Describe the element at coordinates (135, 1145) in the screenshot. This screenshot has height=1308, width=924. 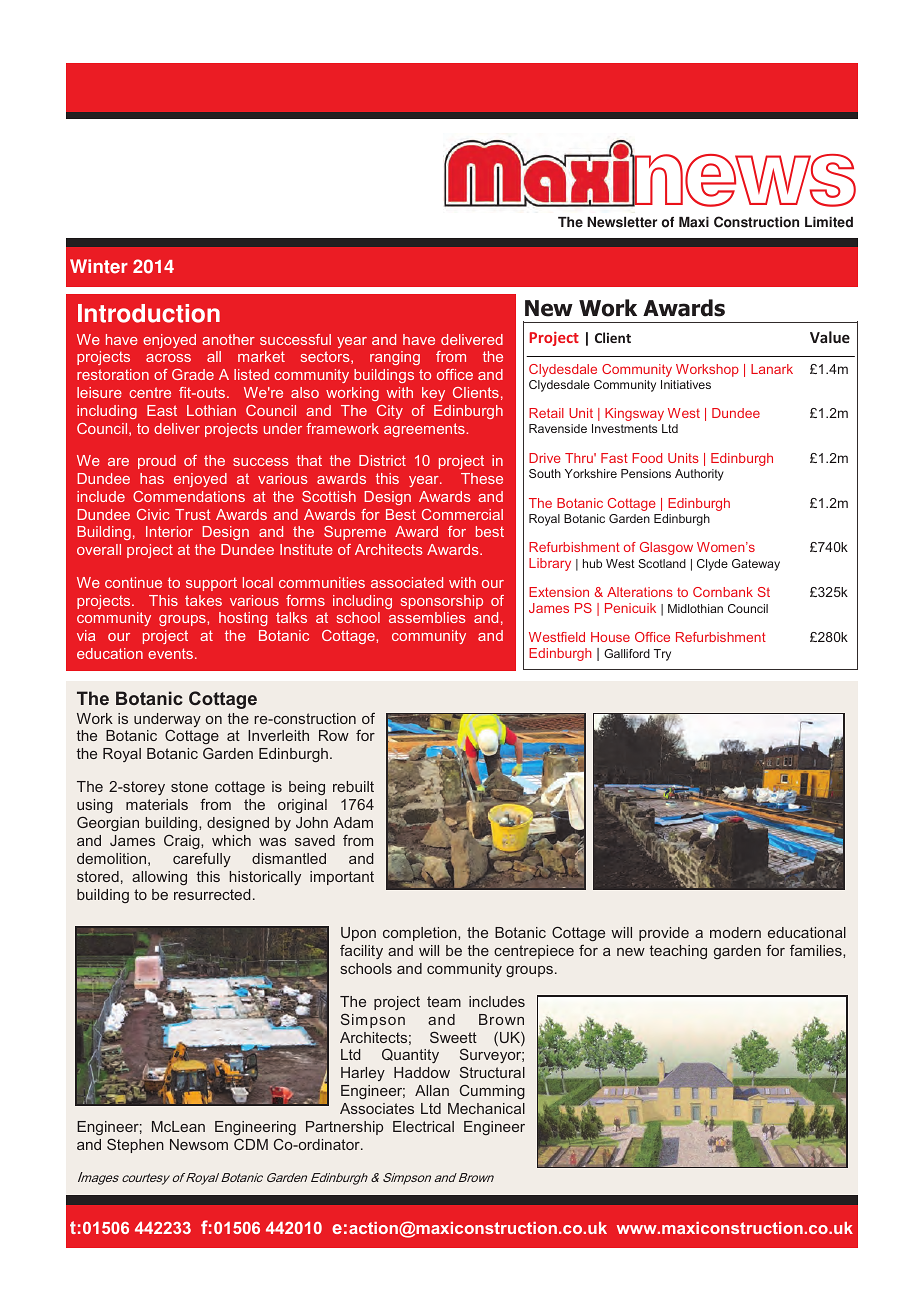
I see `Stephen` at that location.
